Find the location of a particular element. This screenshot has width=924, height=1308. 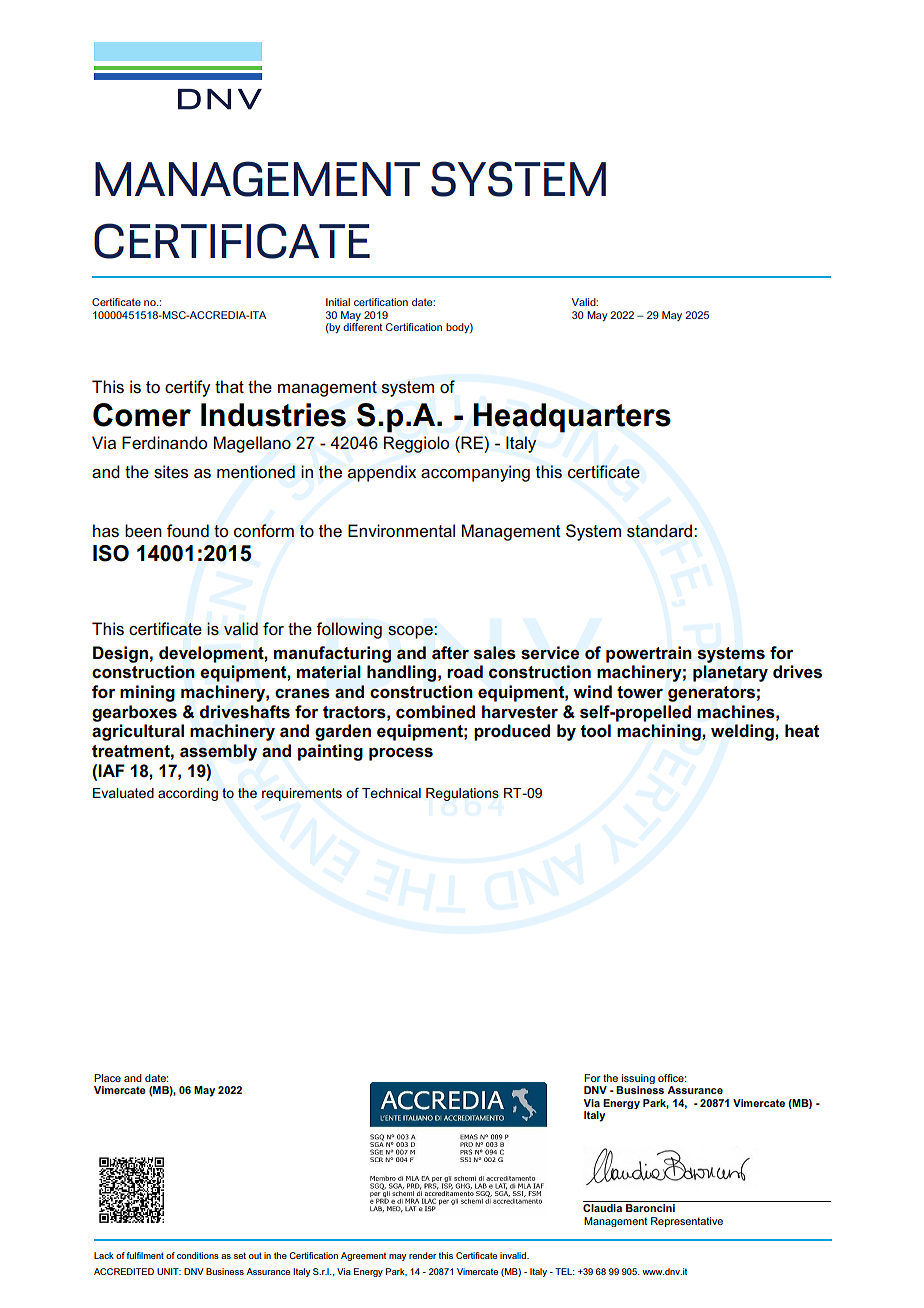

different is located at coordinates (362, 327).
